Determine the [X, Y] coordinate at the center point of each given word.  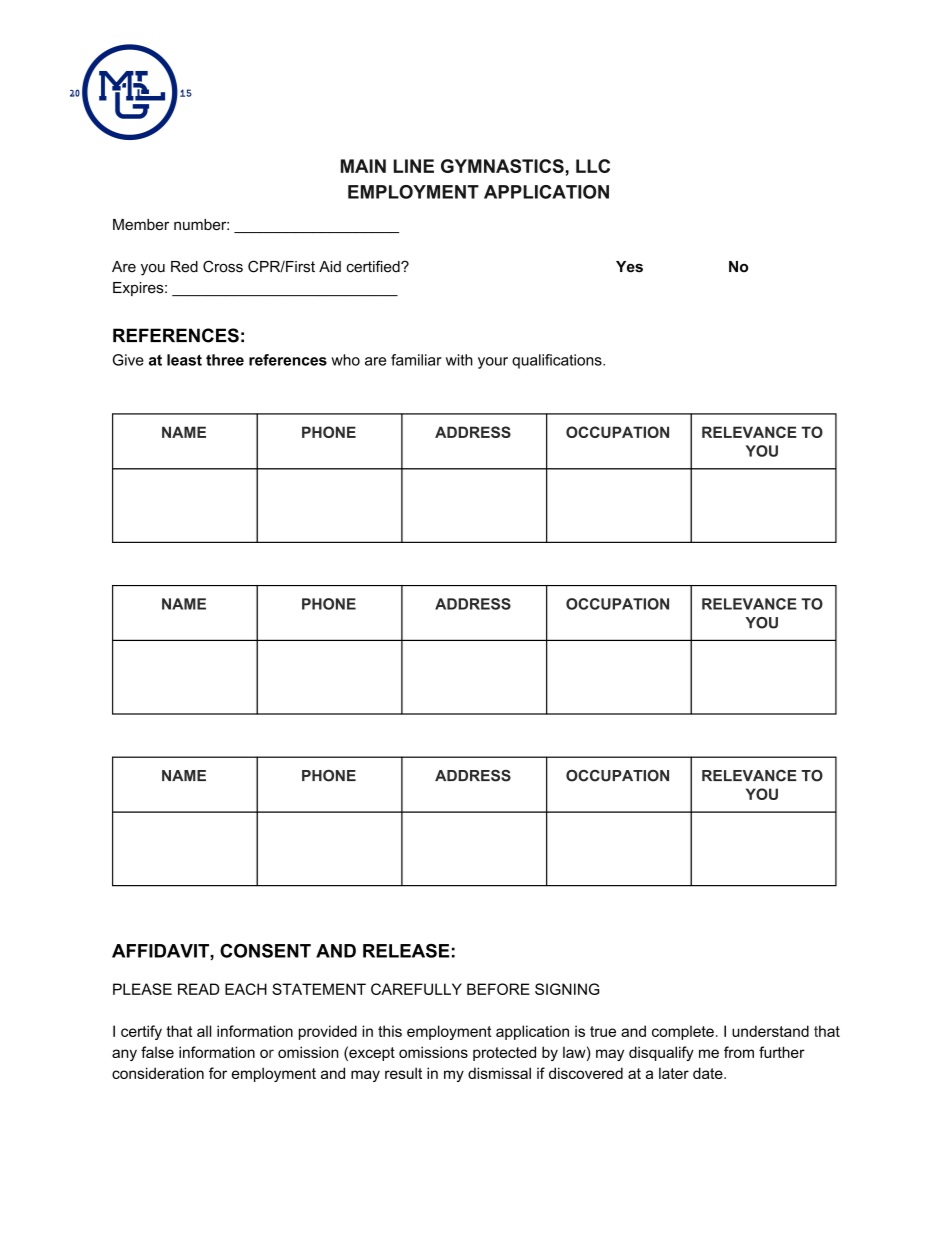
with [459, 360]
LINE [414, 166]
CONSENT [265, 951]
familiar [416, 360]
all [204, 1031]
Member [141, 224]
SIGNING [567, 989]
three [225, 360]
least [184, 360]
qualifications [558, 361]
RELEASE [406, 951]
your [493, 363]
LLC [593, 166]
